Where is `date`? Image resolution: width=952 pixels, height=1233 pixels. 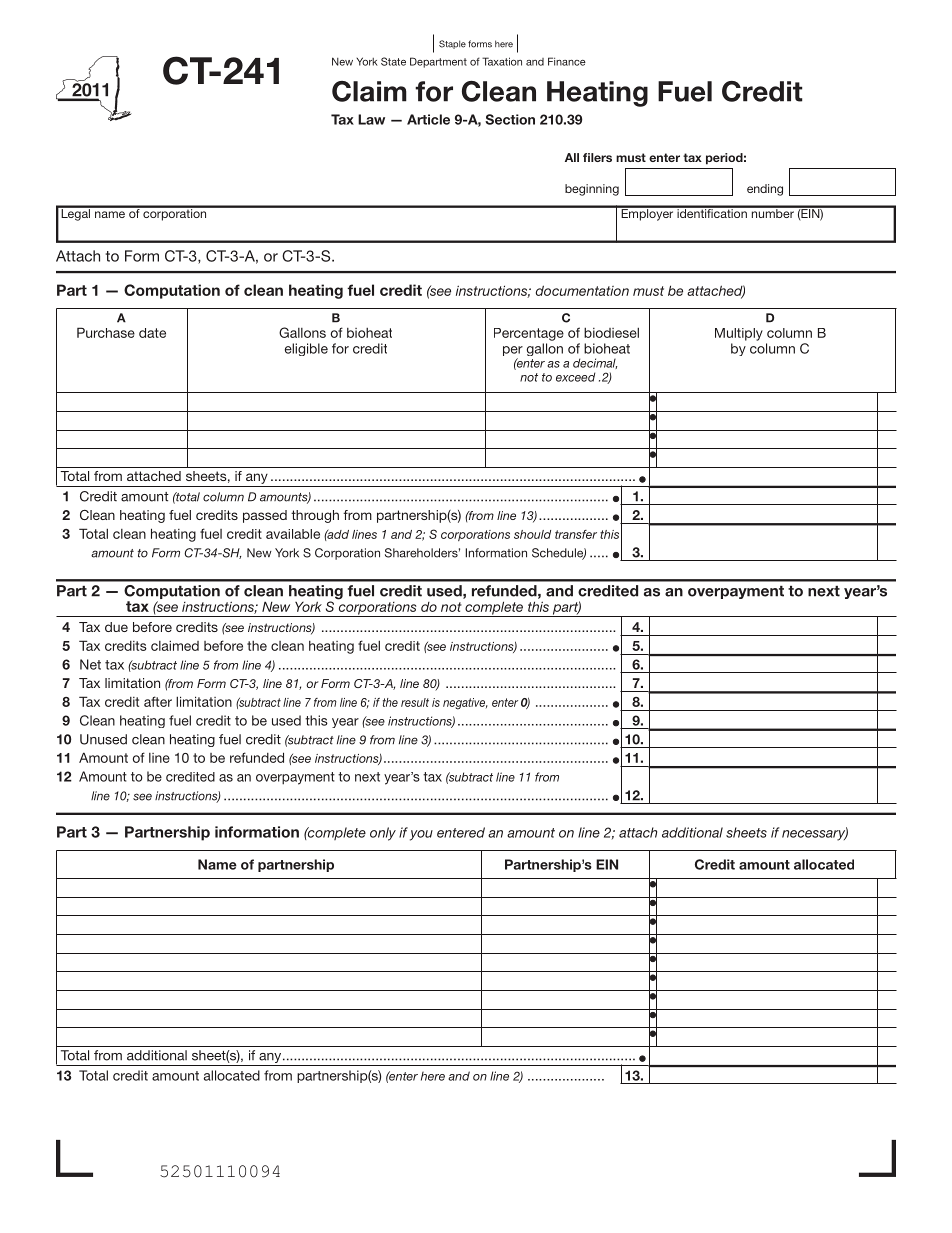
date is located at coordinates (152, 333).
